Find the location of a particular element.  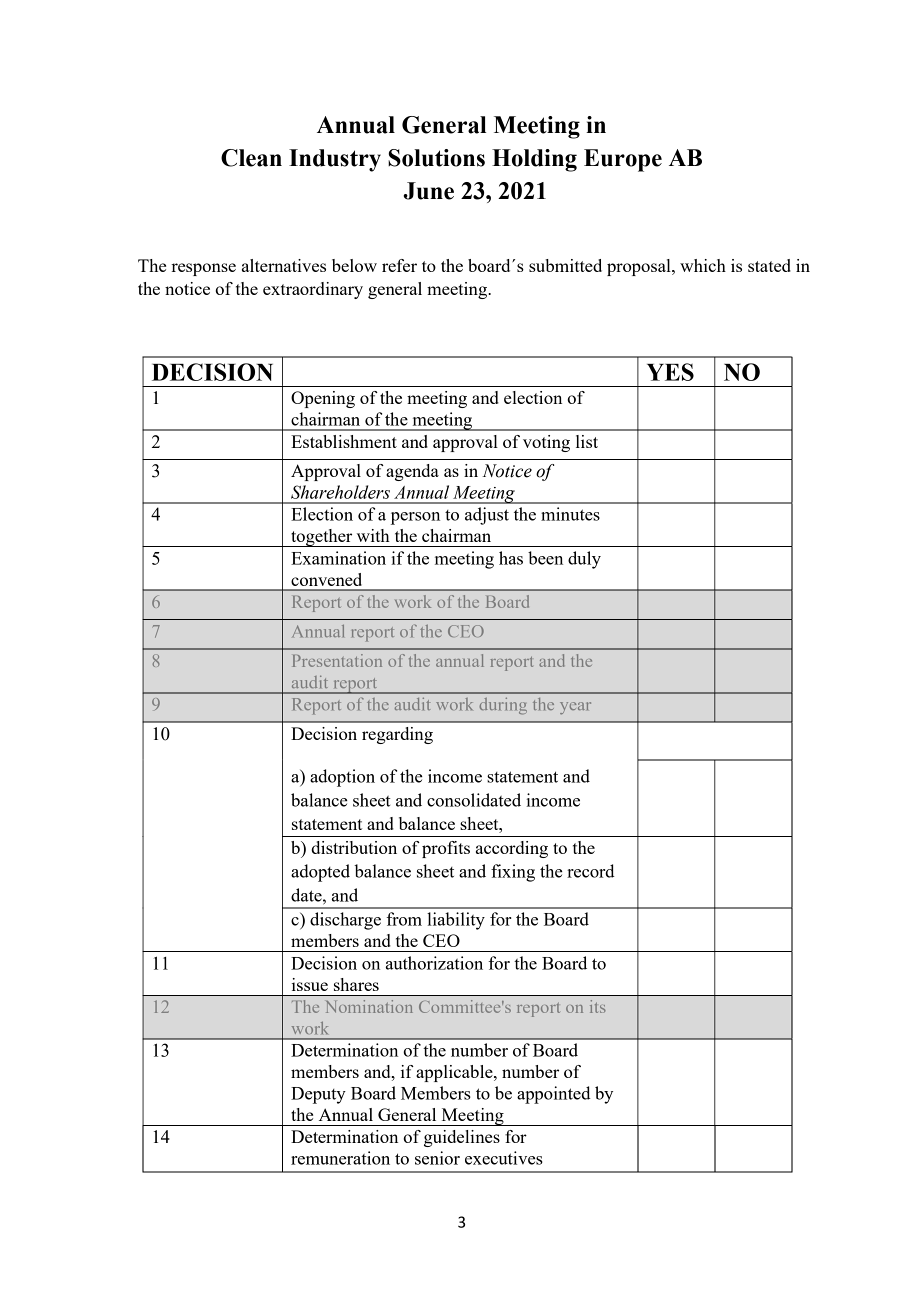

Europe is located at coordinates (623, 160).
